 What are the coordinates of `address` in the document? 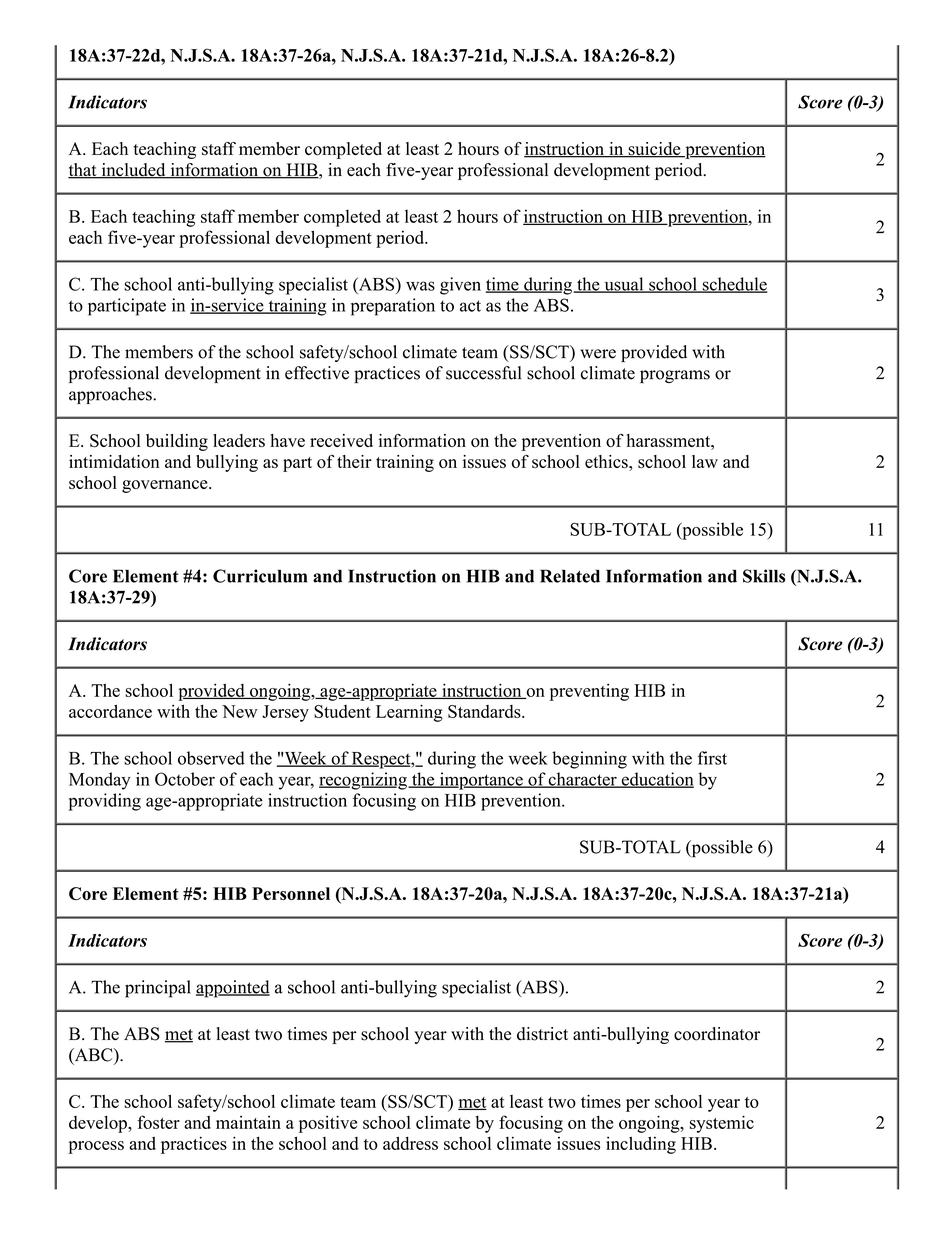 It's located at (410, 1143).
